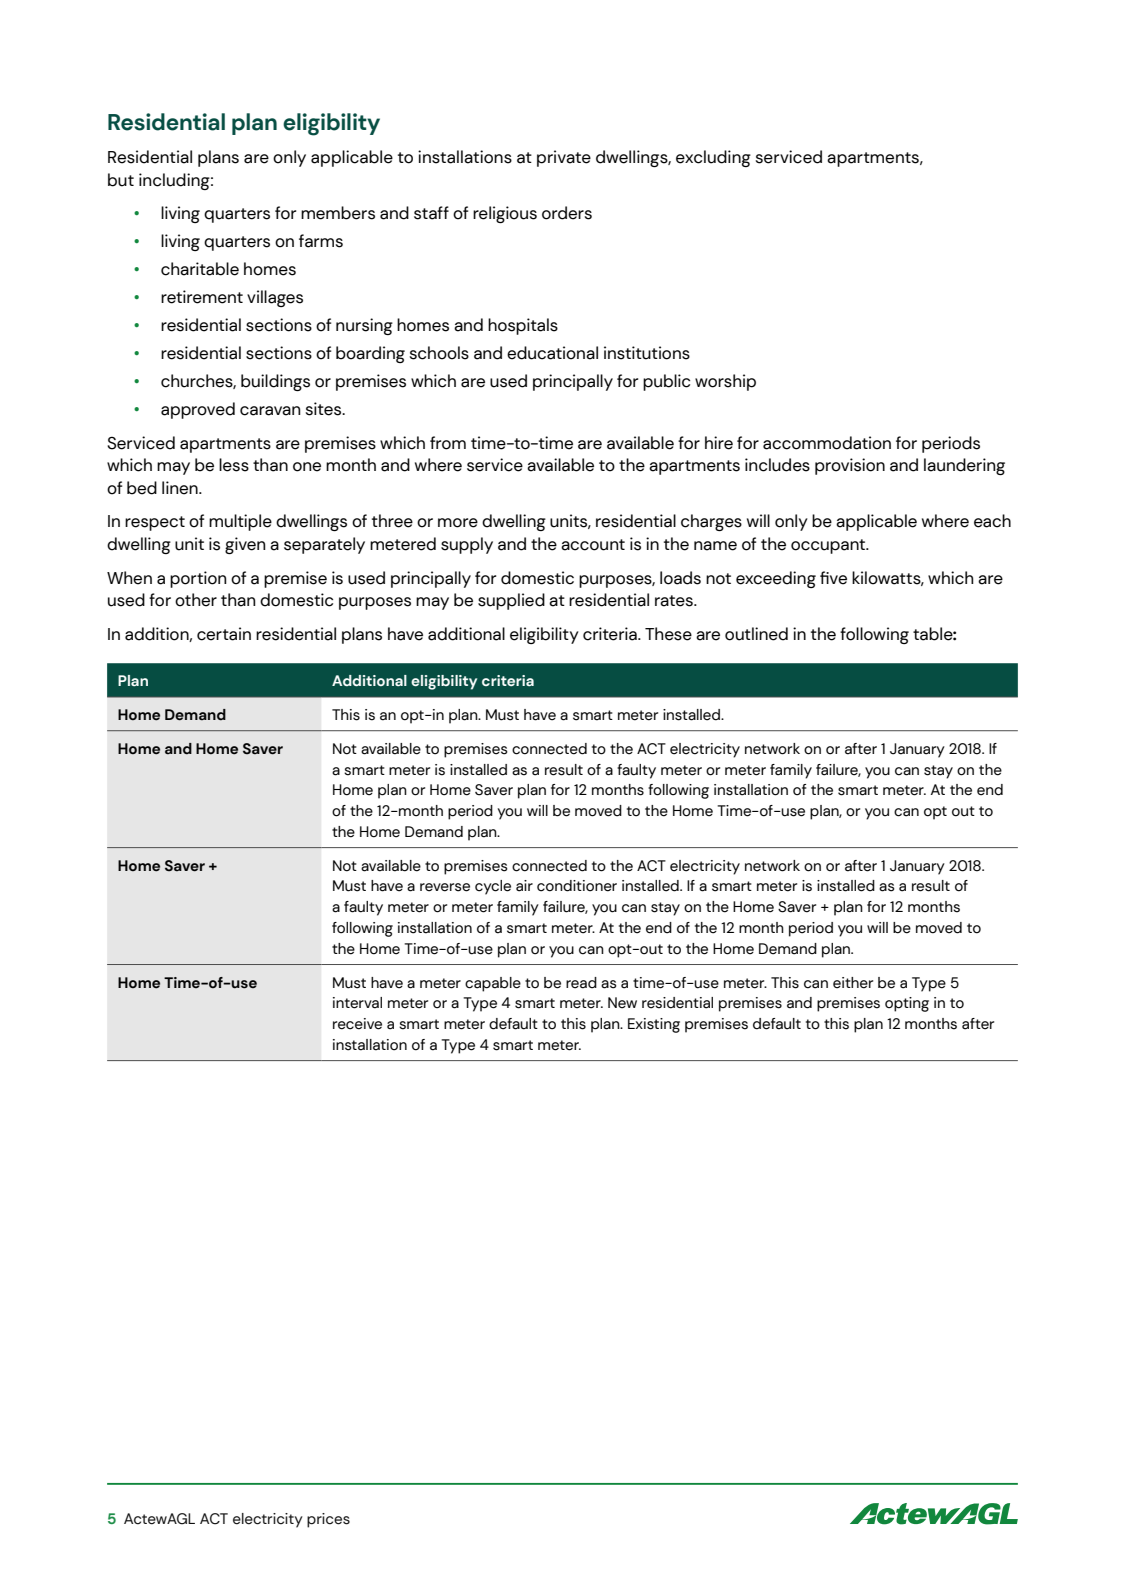 The image size is (1125, 1591). Describe the element at coordinates (357, 1003) in the document. I see `interval` at that location.
